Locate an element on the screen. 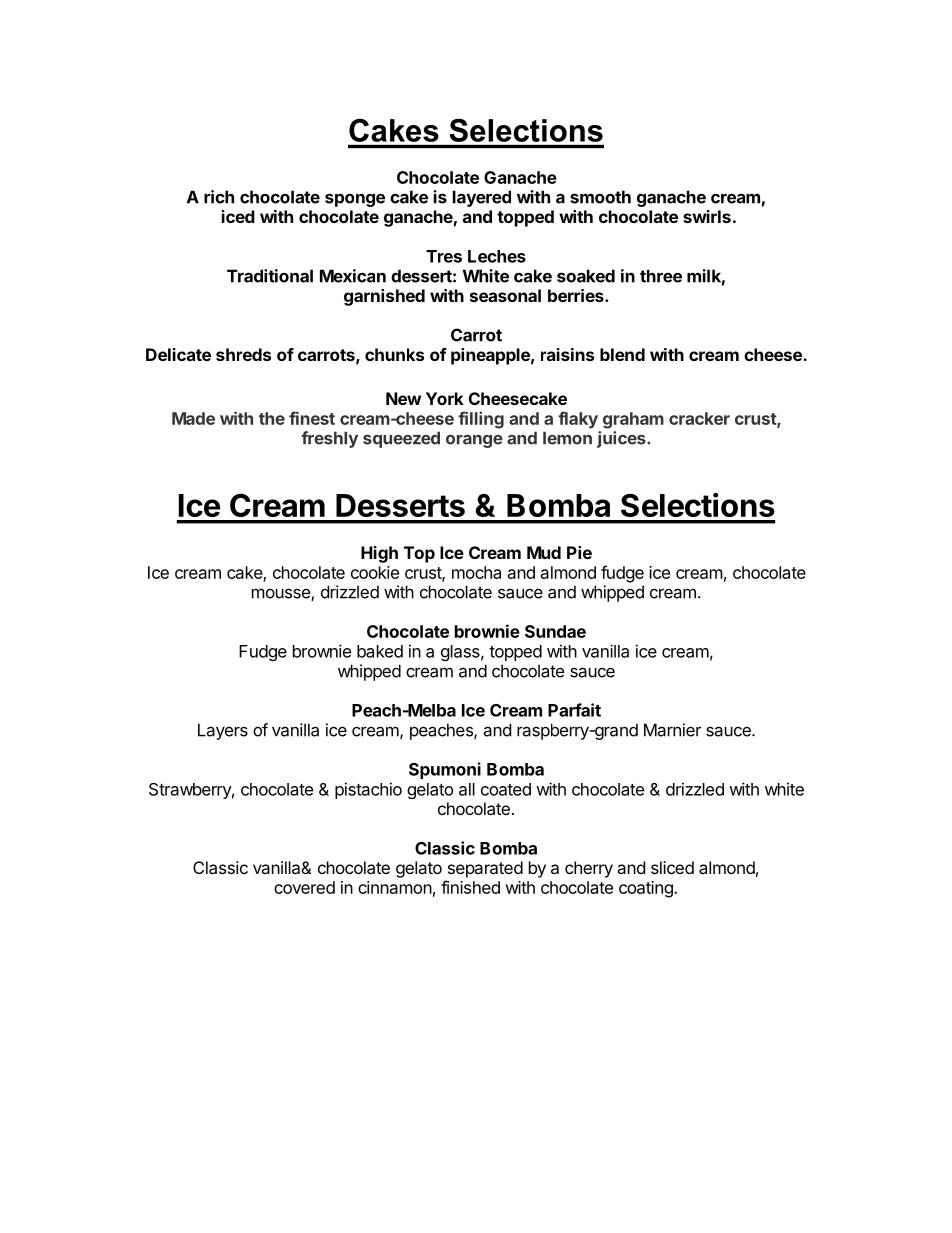 The image size is (952, 1233). coating is located at coordinates (647, 889).
